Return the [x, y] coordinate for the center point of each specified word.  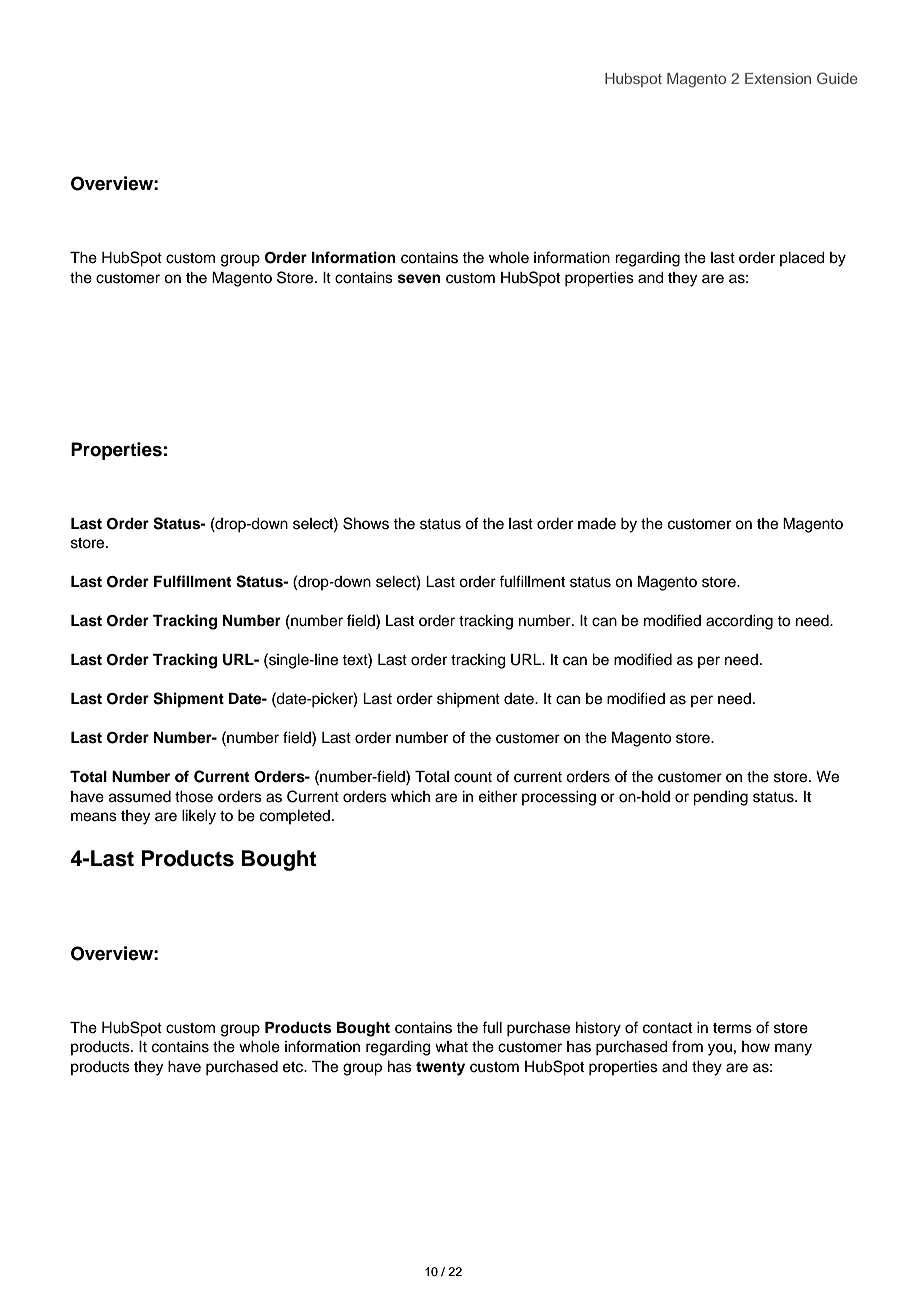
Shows [366, 523]
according [739, 622]
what [451, 1047]
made [597, 524]
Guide [837, 78]
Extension [778, 78]
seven [419, 279]
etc [294, 1067]
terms [732, 1028]
